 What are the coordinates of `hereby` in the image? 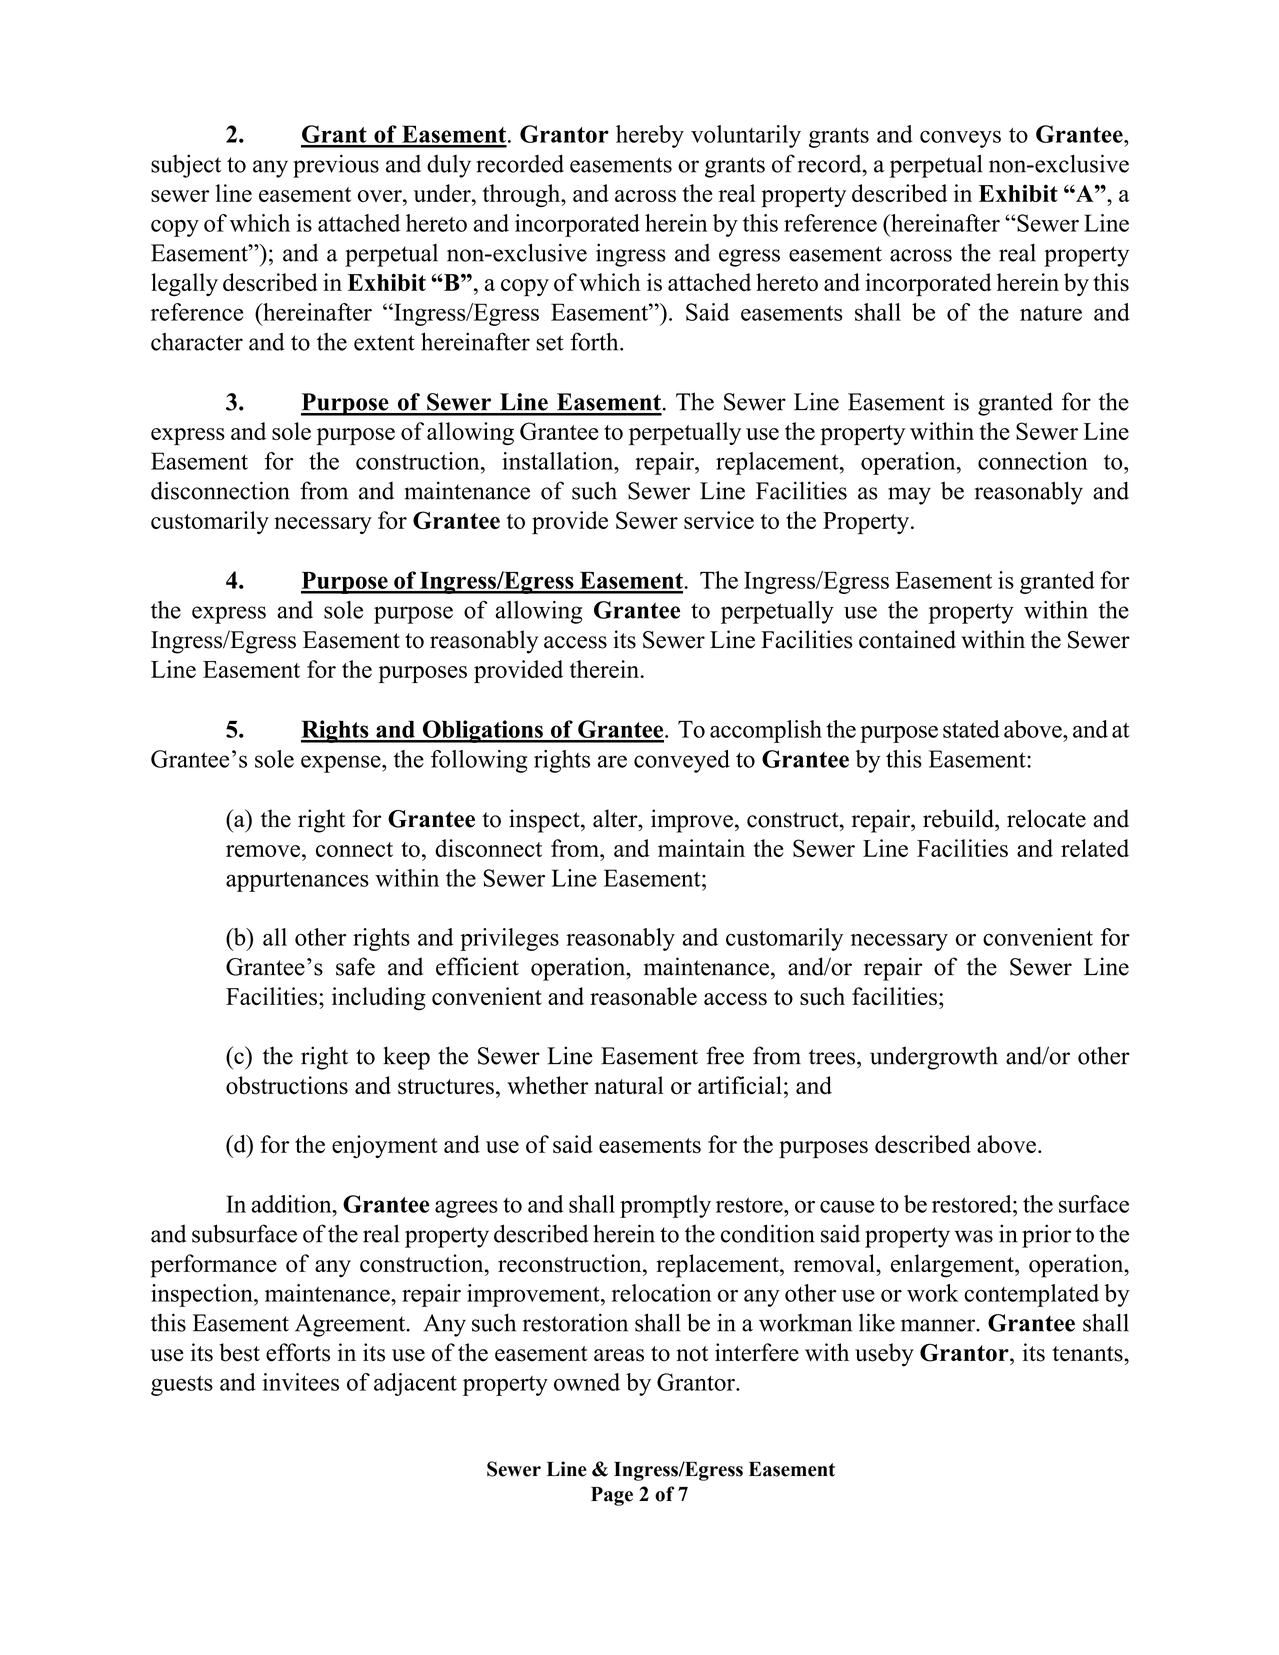 It's located at (650, 136).
